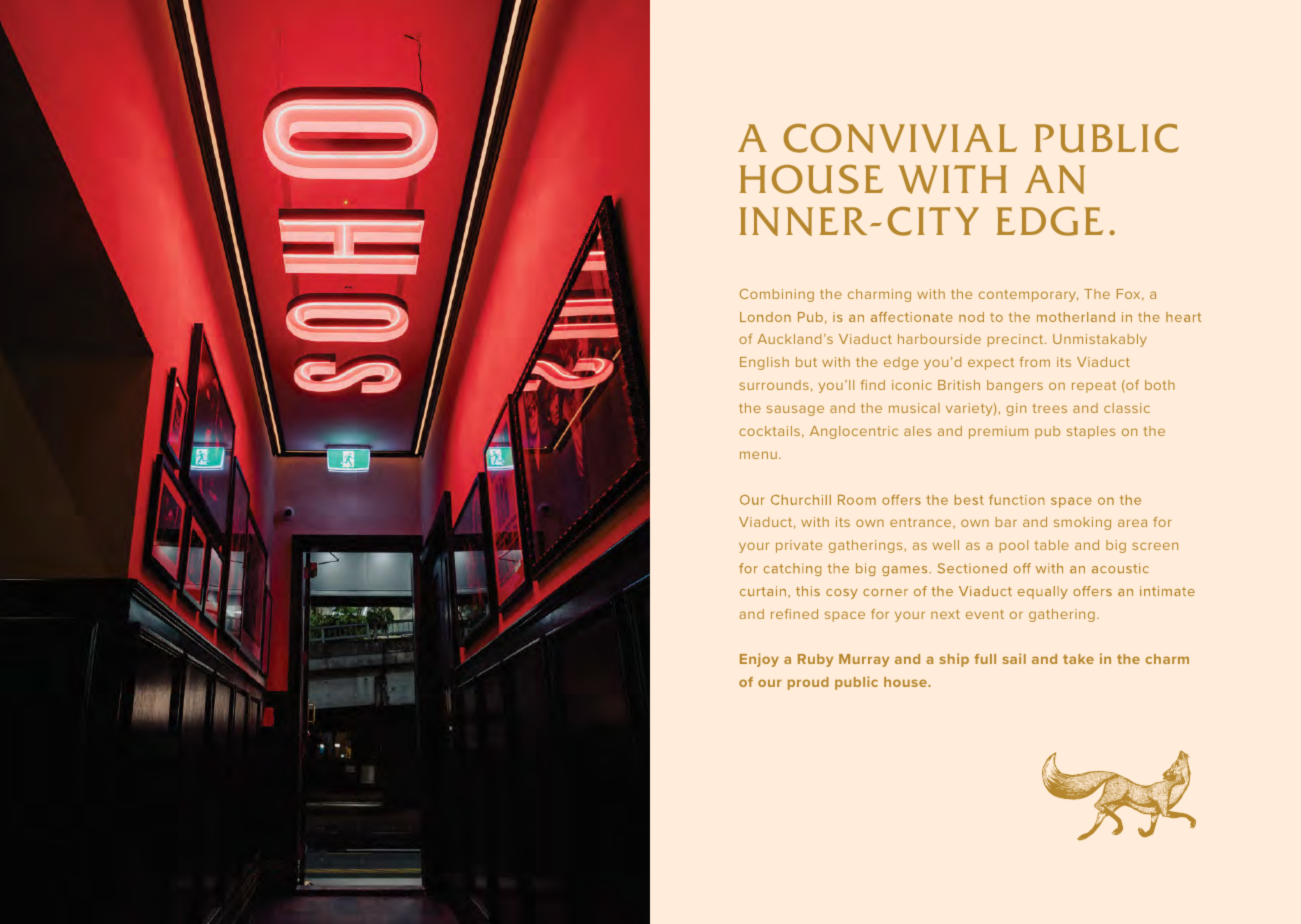 This screenshot has width=1301, height=924. What do you see at coordinates (946, 545) in the screenshot?
I see `well` at bounding box center [946, 545].
